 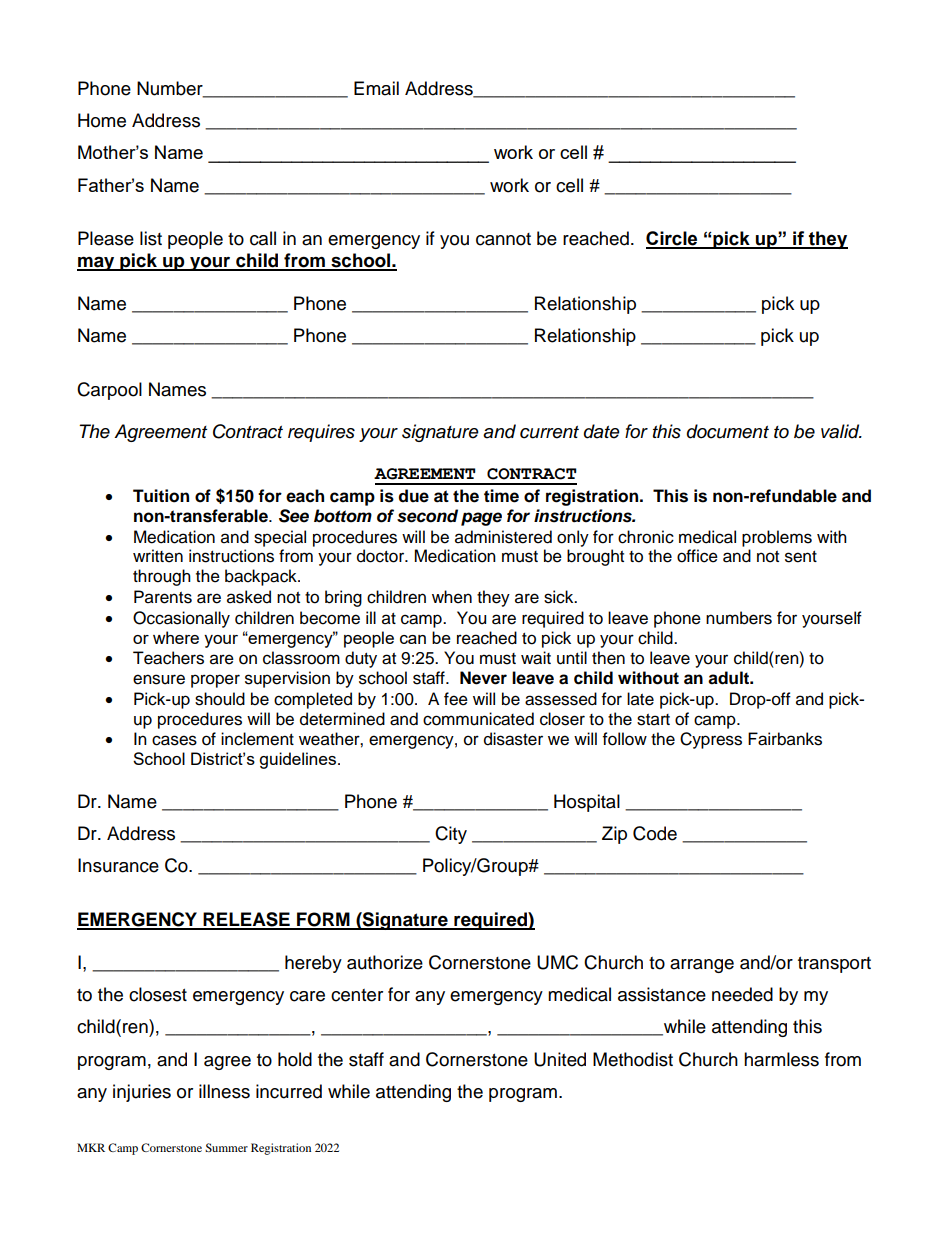 I want to click on when, so click(x=452, y=597).
